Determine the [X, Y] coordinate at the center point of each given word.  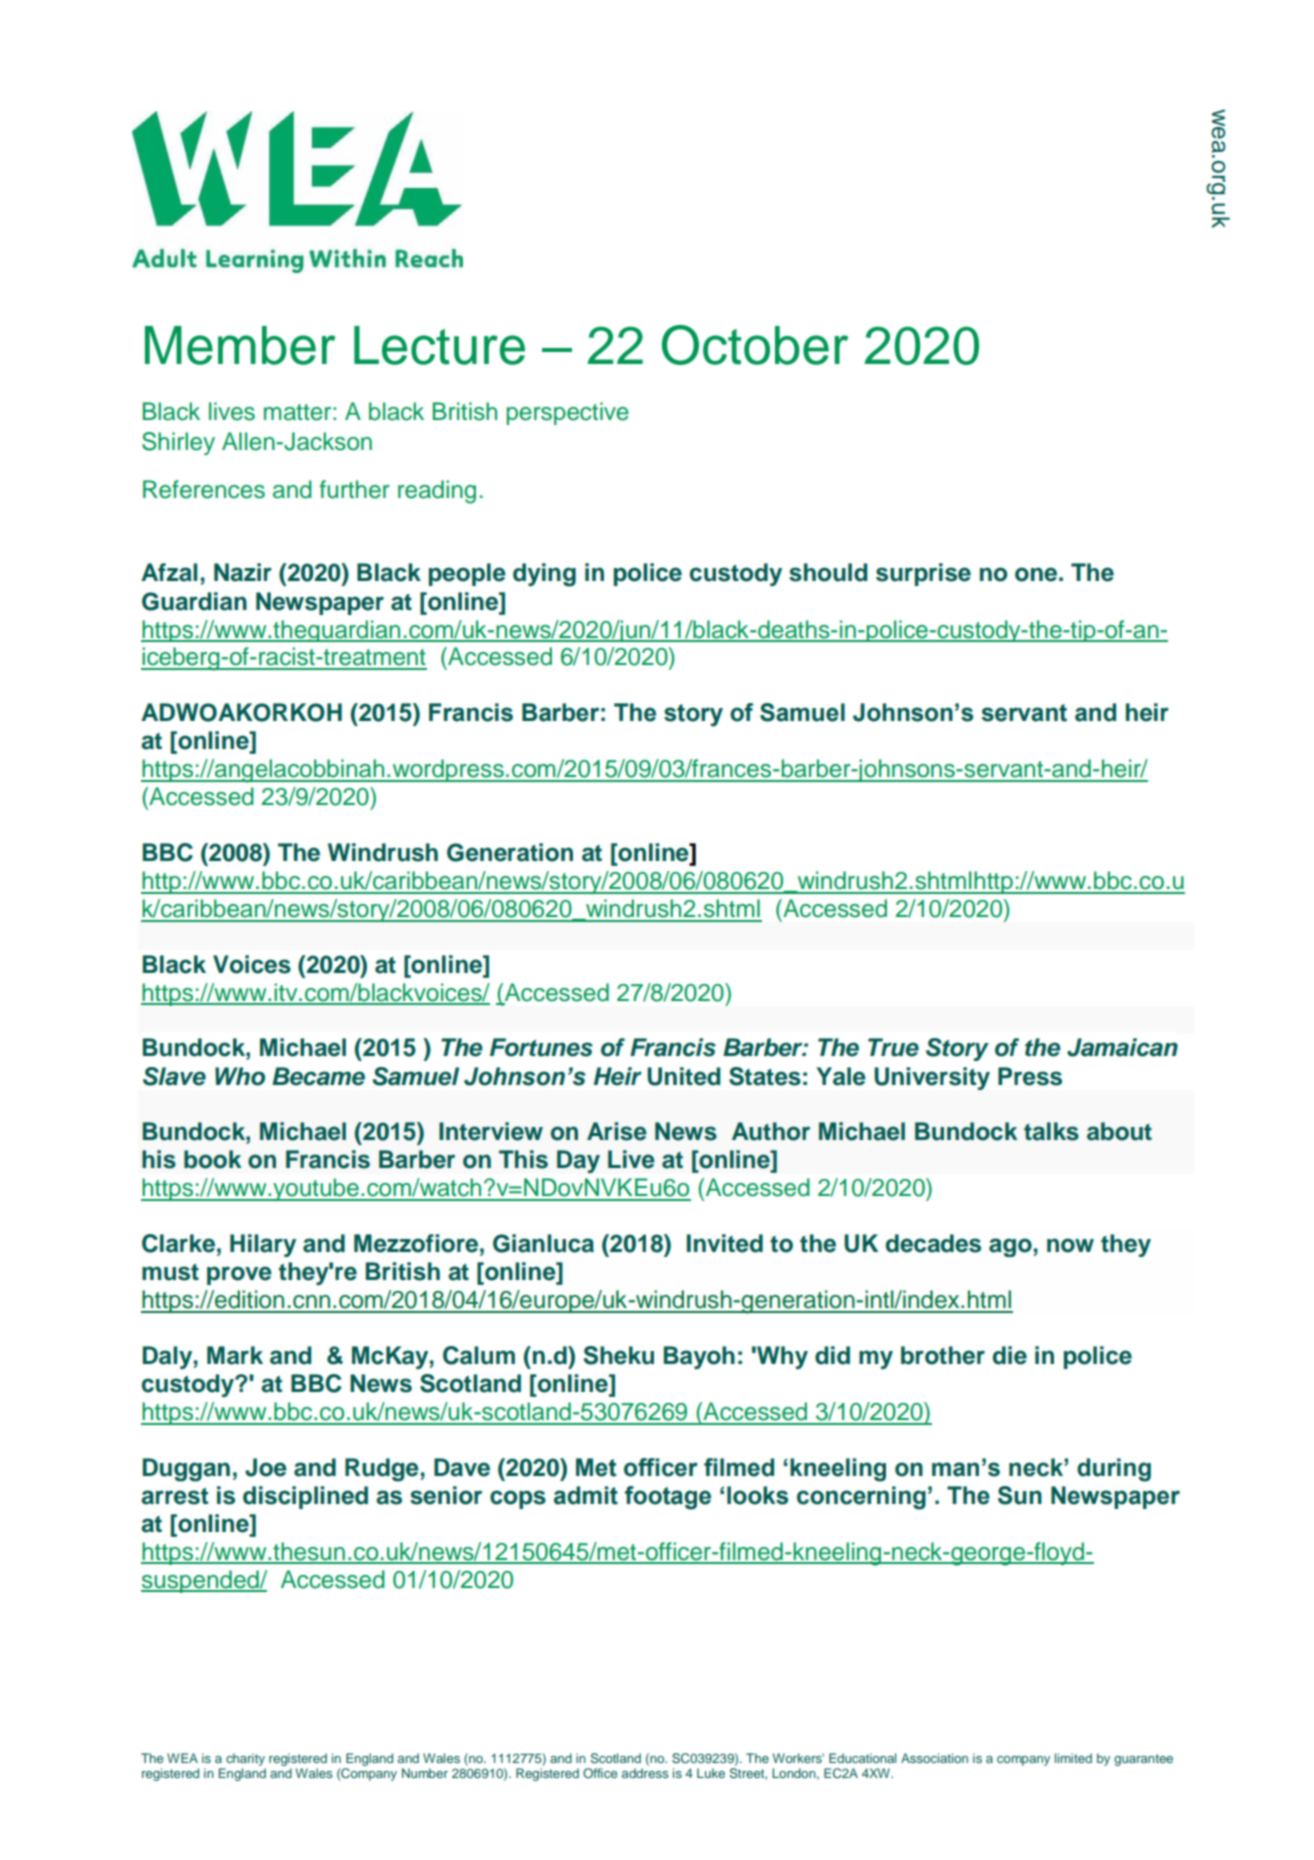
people [467, 574]
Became [318, 1076]
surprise [923, 574]
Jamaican [1122, 1047]
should [828, 572]
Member [240, 345]
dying [544, 575]
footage [668, 1498]
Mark [235, 1355]
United [684, 1076]
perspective [568, 413]
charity [245, 1759]
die [1010, 1355]
